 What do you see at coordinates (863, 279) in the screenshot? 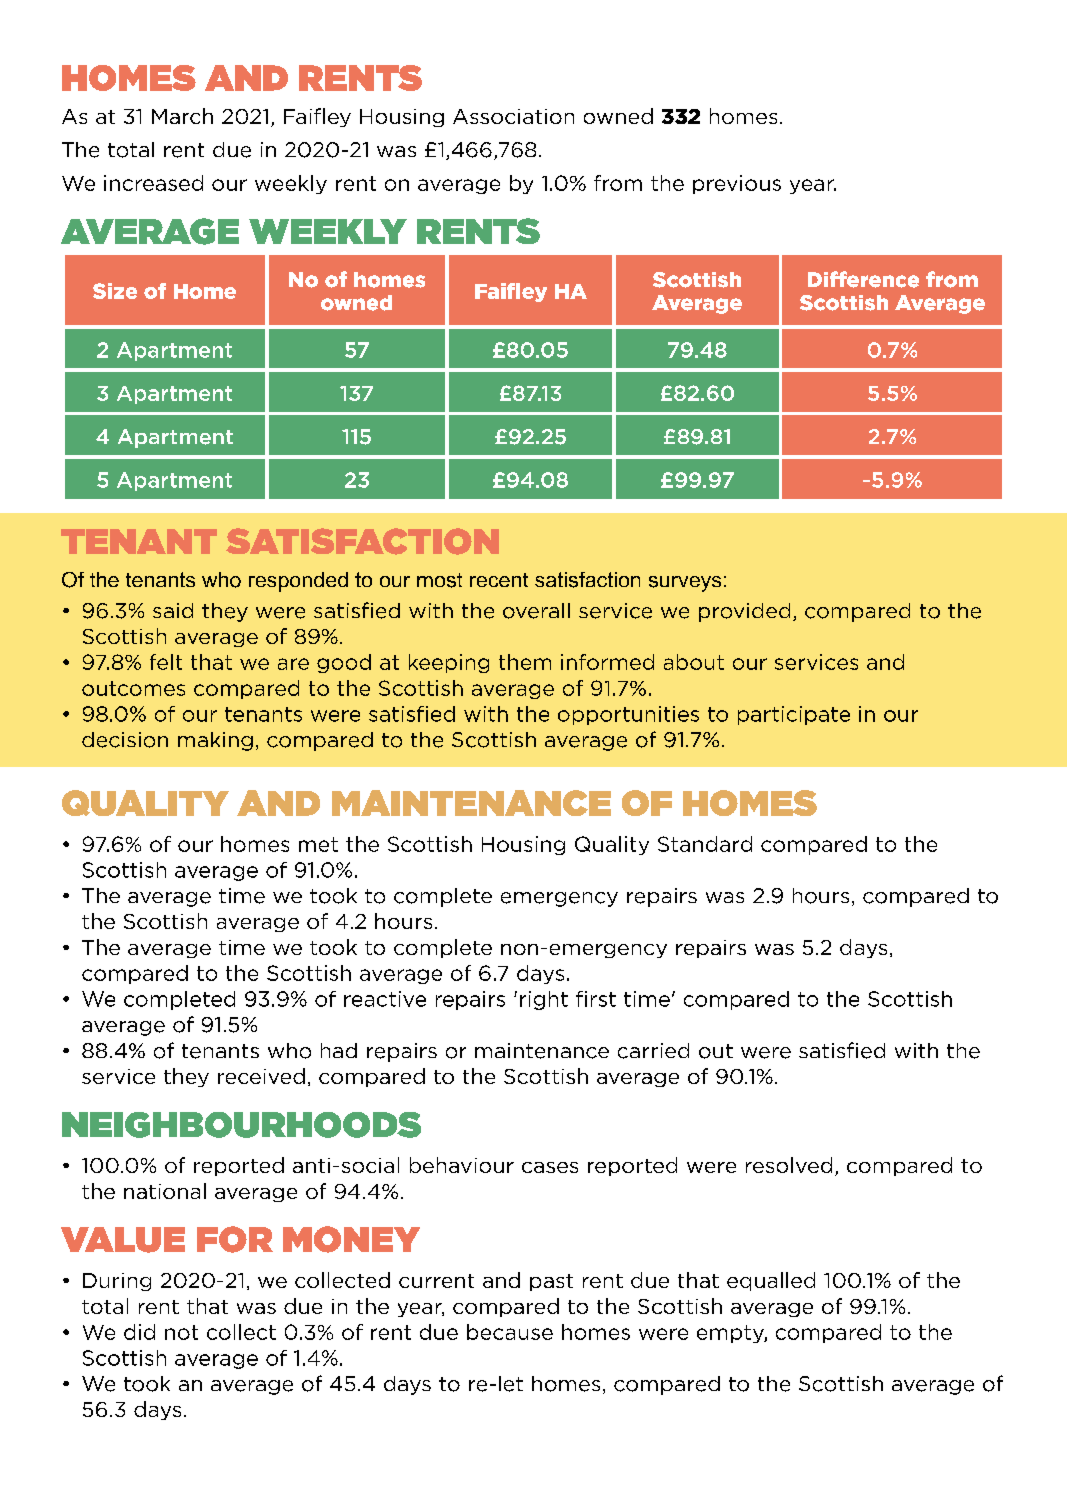
I see `Difference` at bounding box center [863, 279].
